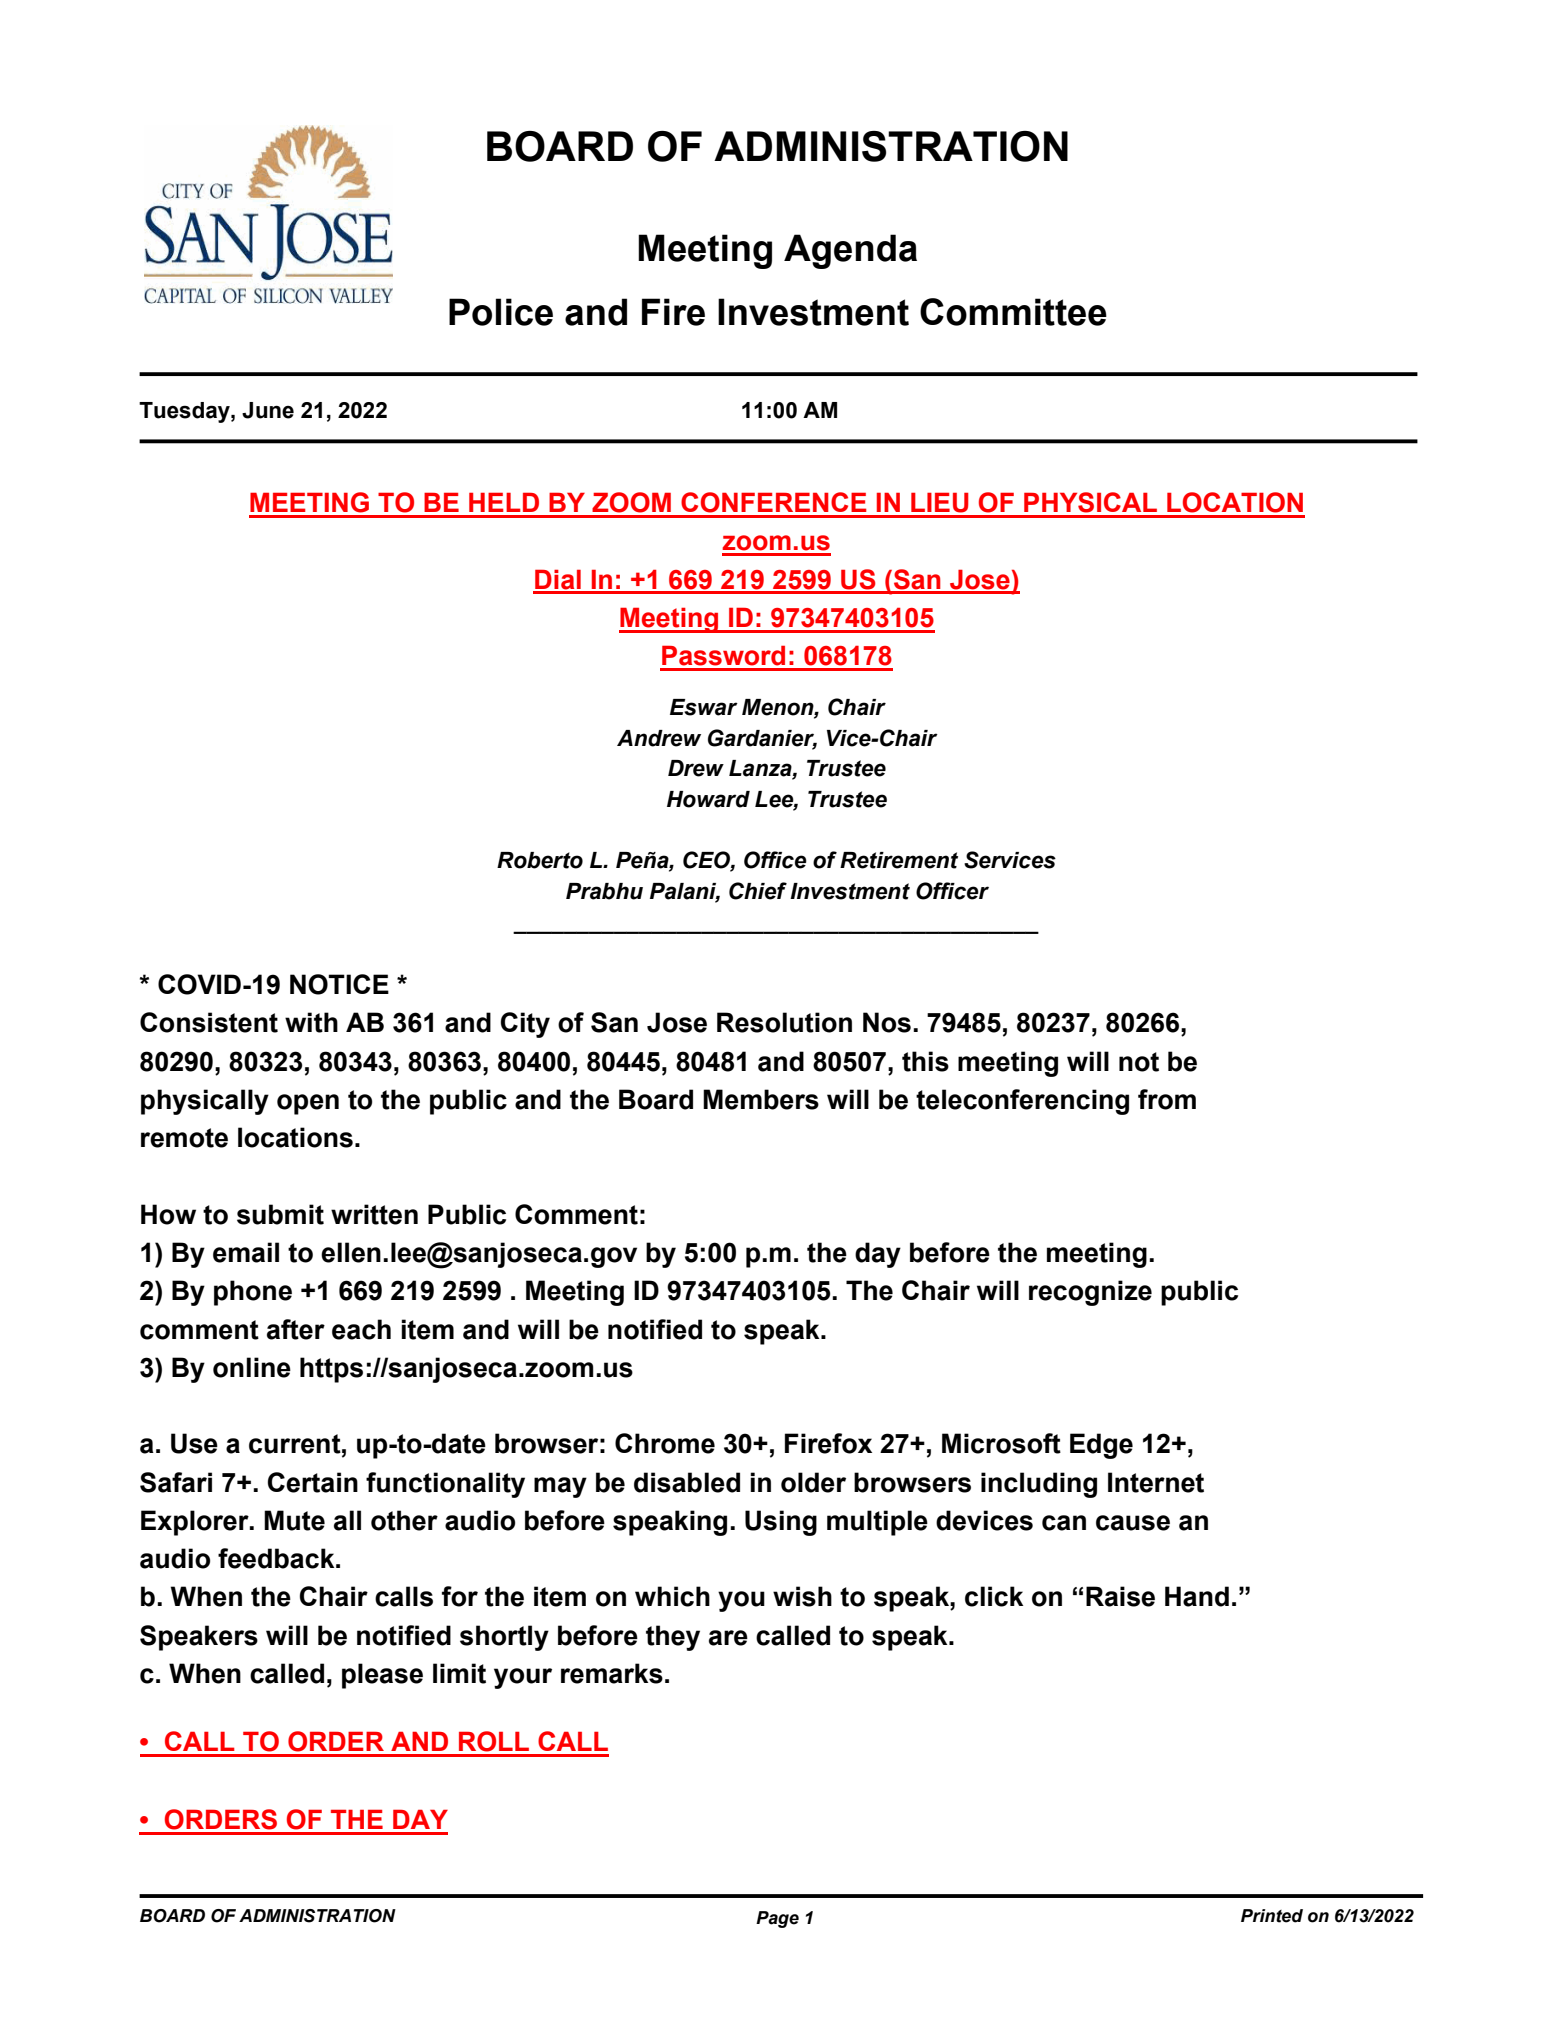  Describe the element at coordinates (1167, 1099) in the image. I see `from` at that location.
